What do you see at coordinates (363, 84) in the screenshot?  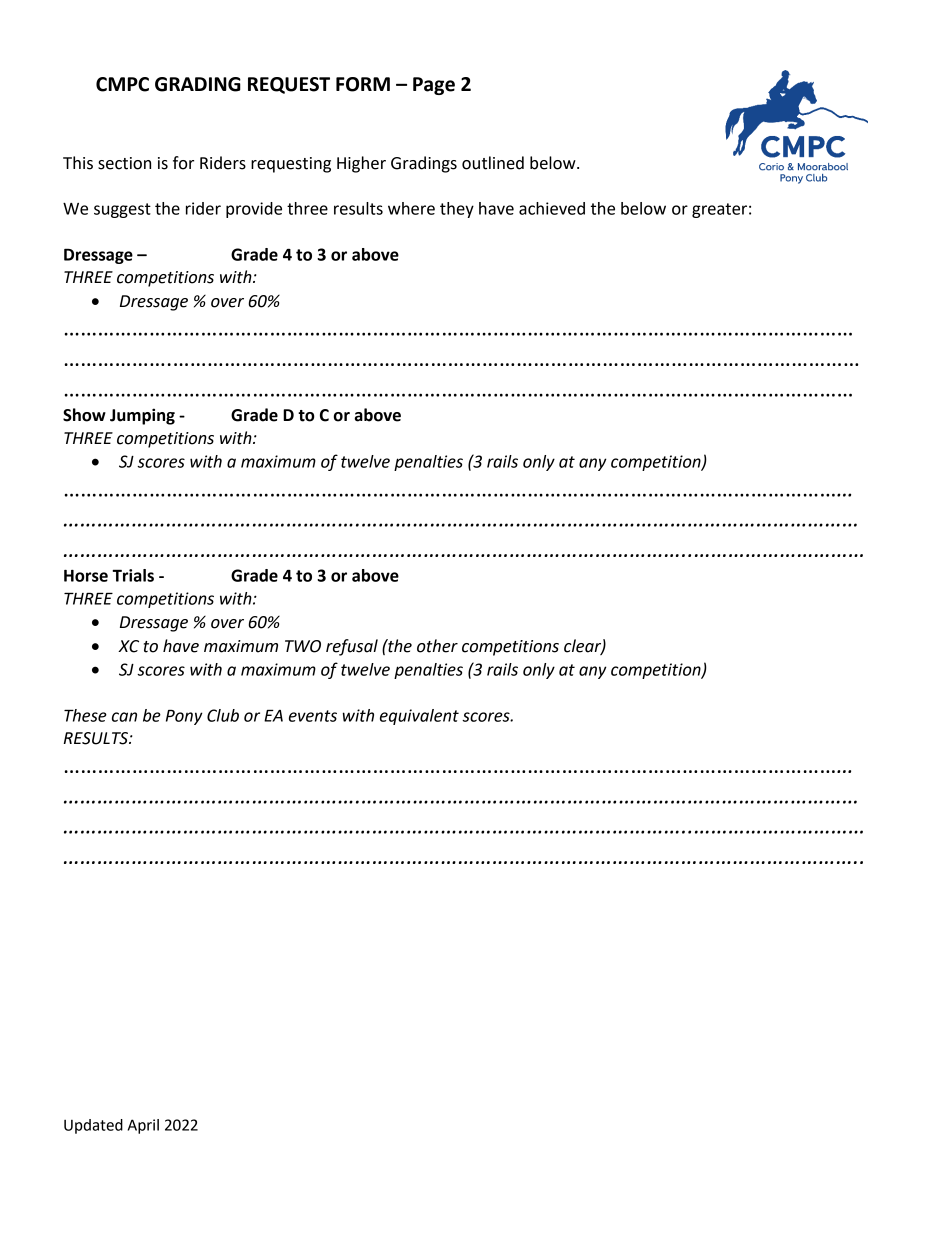 I see `FORM` at bounding box center [363, 84].
